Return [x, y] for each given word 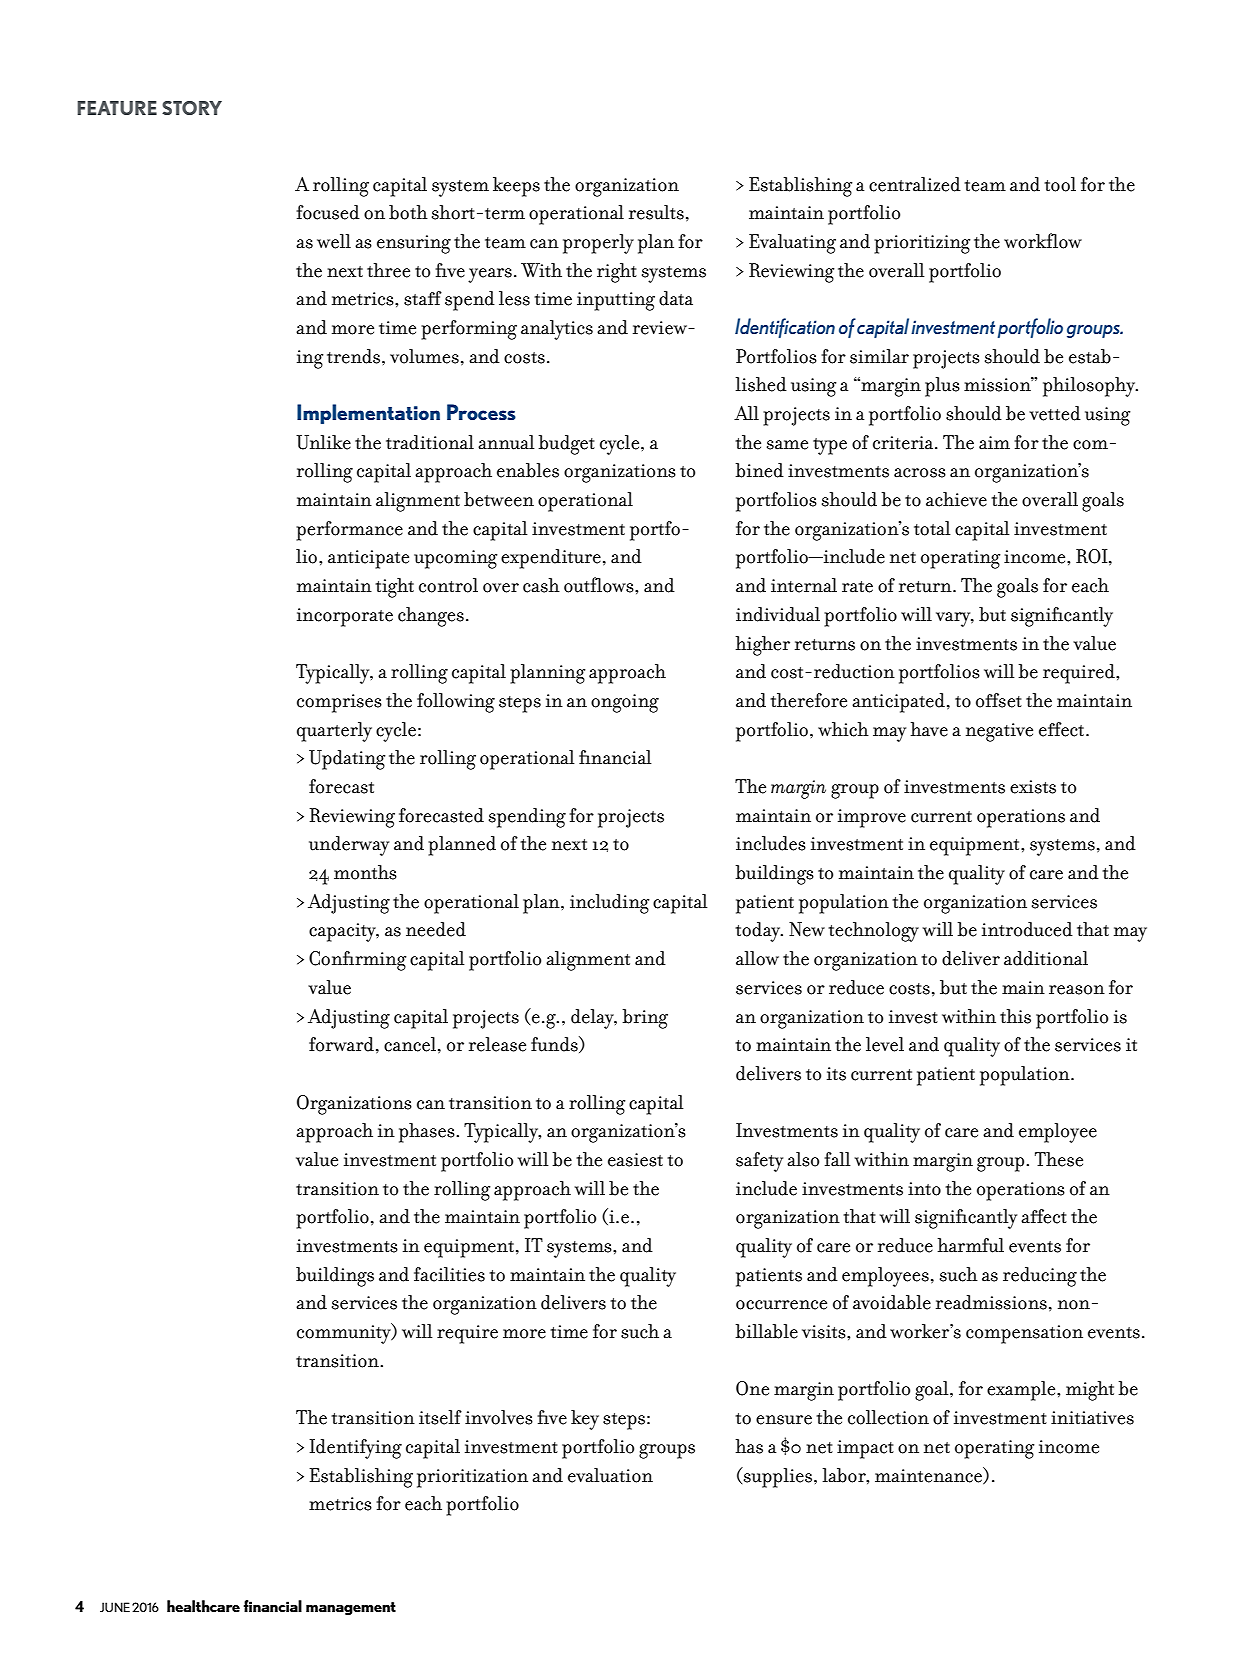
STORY [192, 108]
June [115, 1607]
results [656, 212]
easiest [635, 1160]
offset [999, 700]
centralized [915, 184]
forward [341, 1044]
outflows [600, 585]
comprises [339, 703]
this [1015, 1016]
